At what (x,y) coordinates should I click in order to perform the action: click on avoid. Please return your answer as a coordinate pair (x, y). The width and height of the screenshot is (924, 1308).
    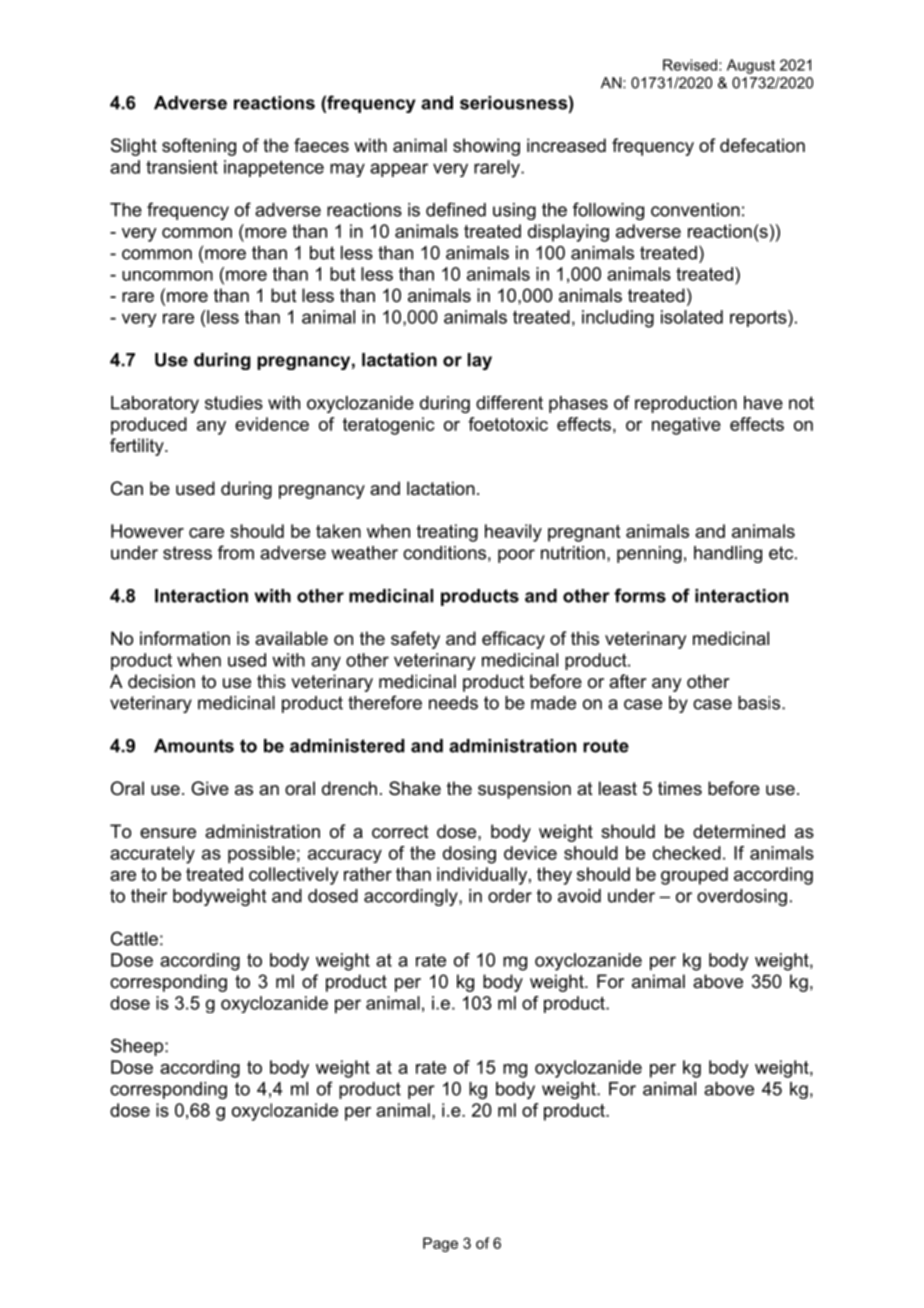
    Looking at the image, I should click on (579, 896).
